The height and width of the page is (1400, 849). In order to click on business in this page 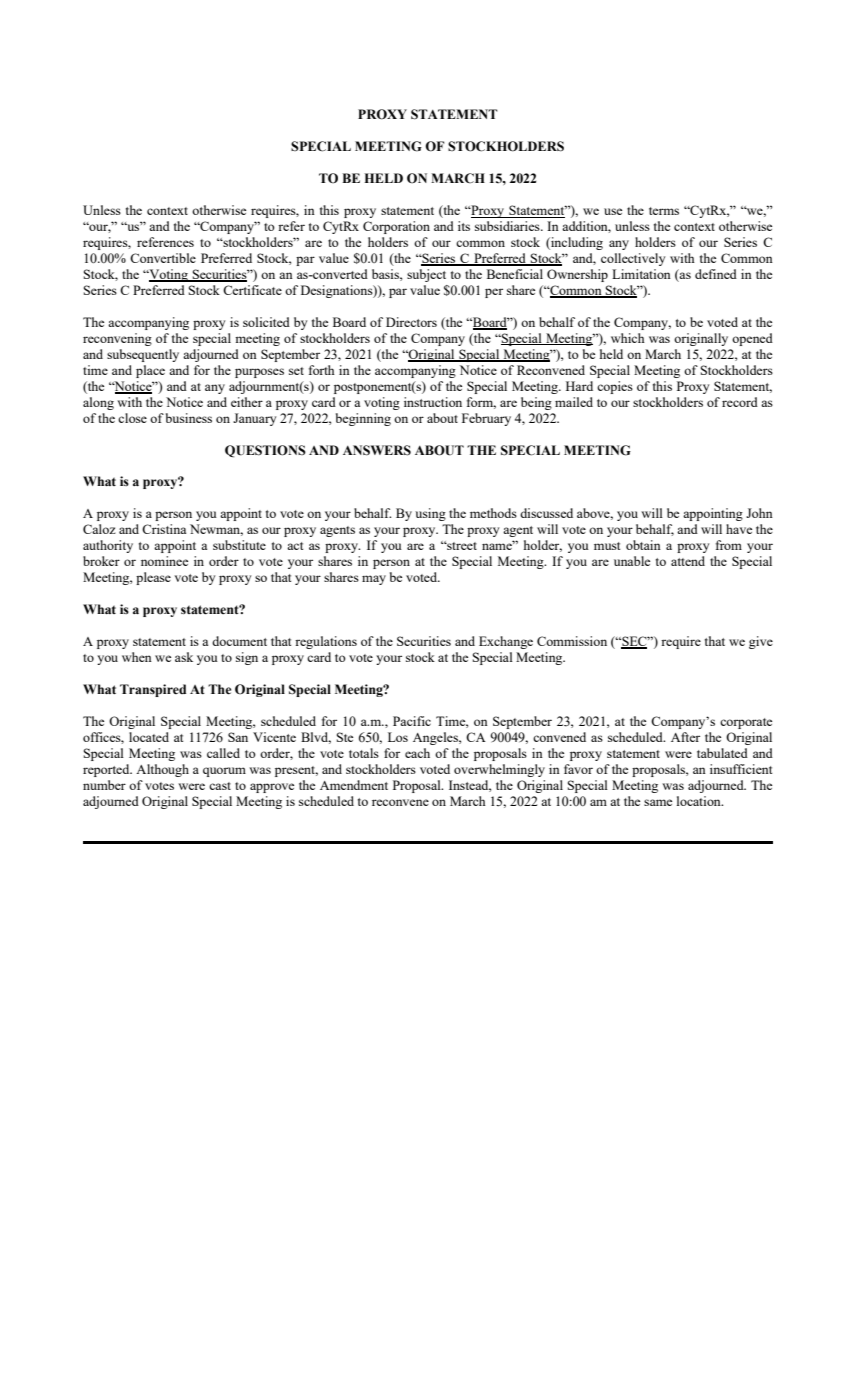, I will do `click(189, 418)`.
